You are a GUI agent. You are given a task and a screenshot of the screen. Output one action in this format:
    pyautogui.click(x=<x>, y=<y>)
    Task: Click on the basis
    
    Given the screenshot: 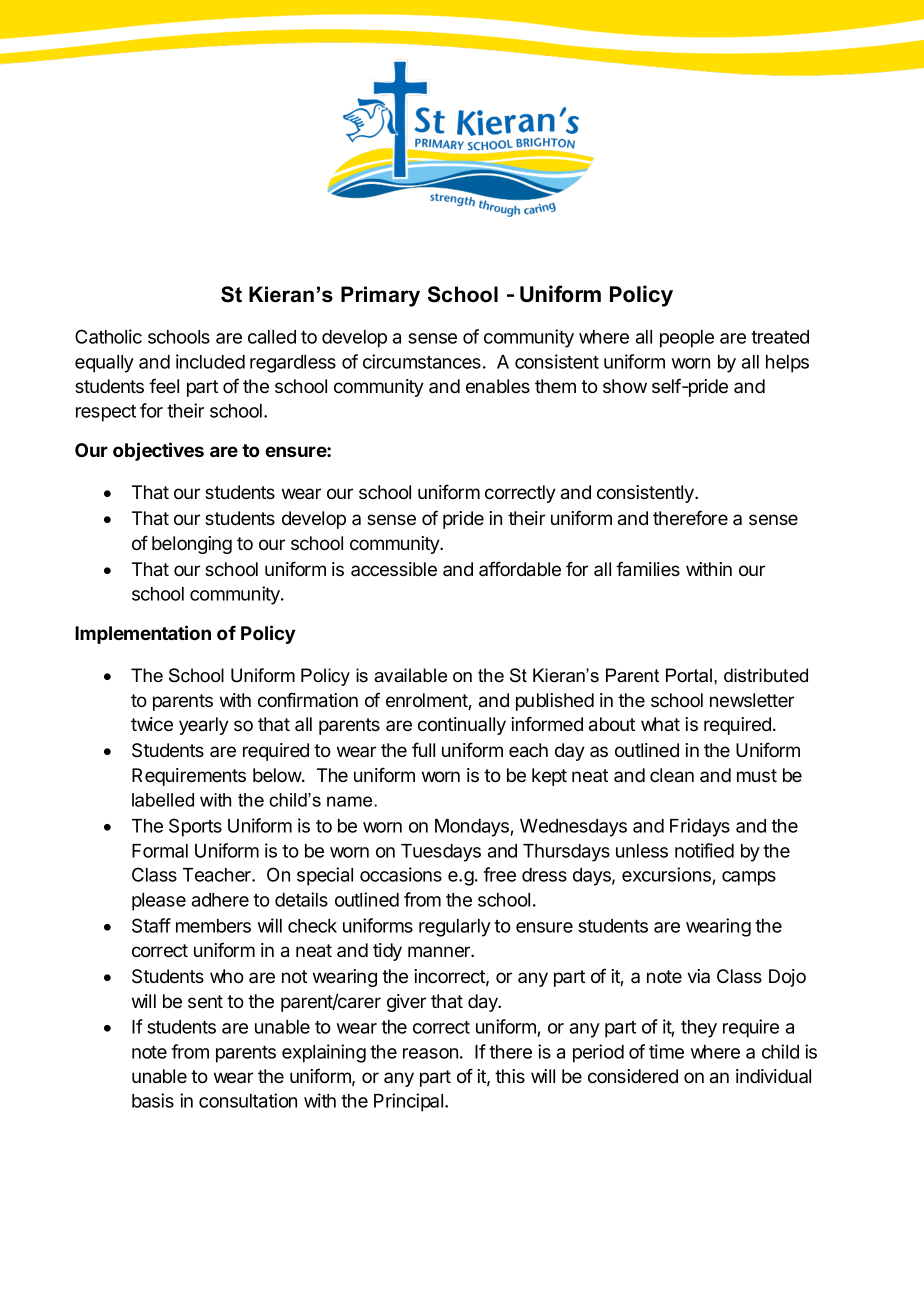 What is the action you would take?
    pyautogui.click(x=153, y=1100)
